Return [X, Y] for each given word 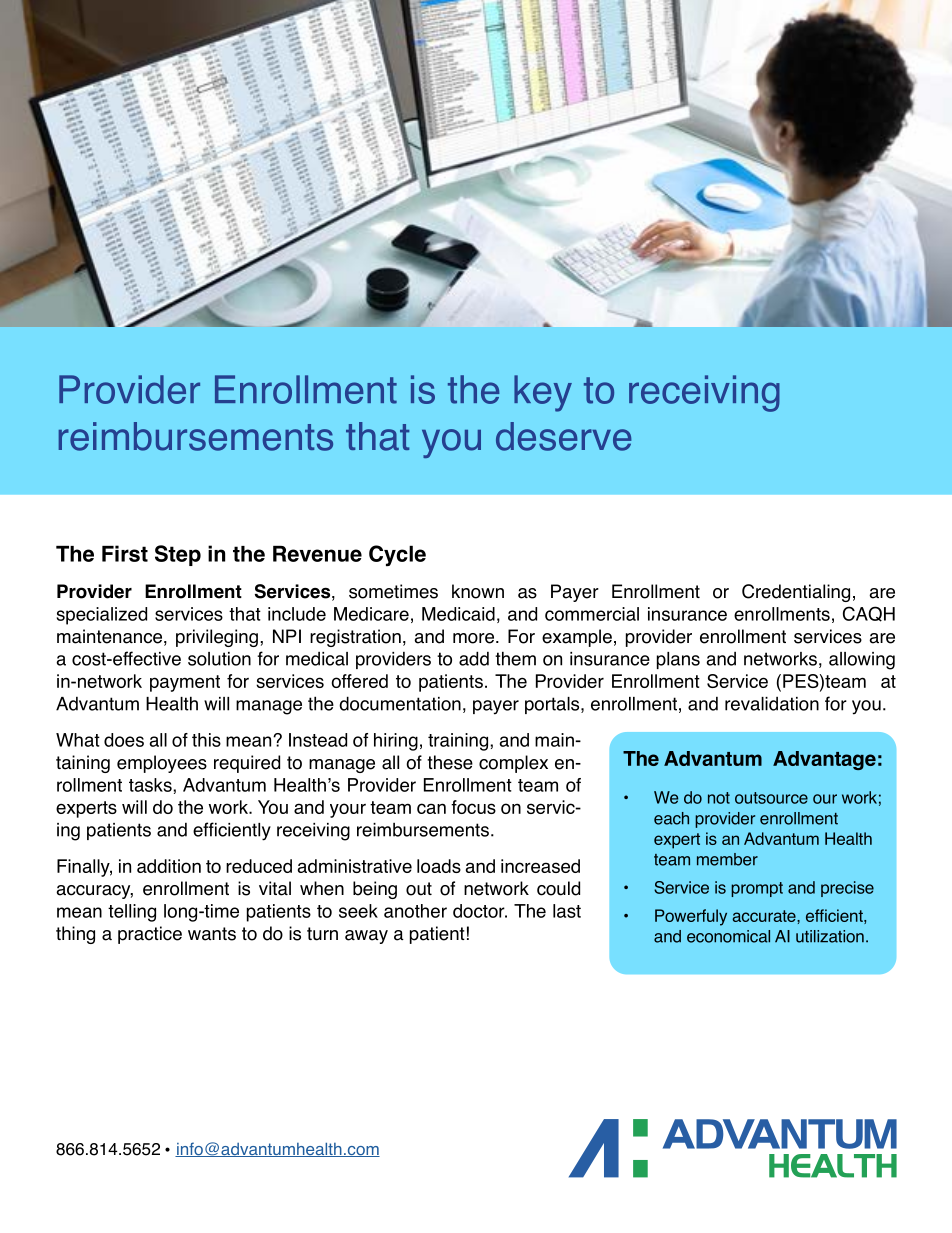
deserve [563, 436]
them [515, 658]
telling [132, 913]
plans [678, 660]
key [543, 393]
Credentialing [796, 593]
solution [219, 659]
